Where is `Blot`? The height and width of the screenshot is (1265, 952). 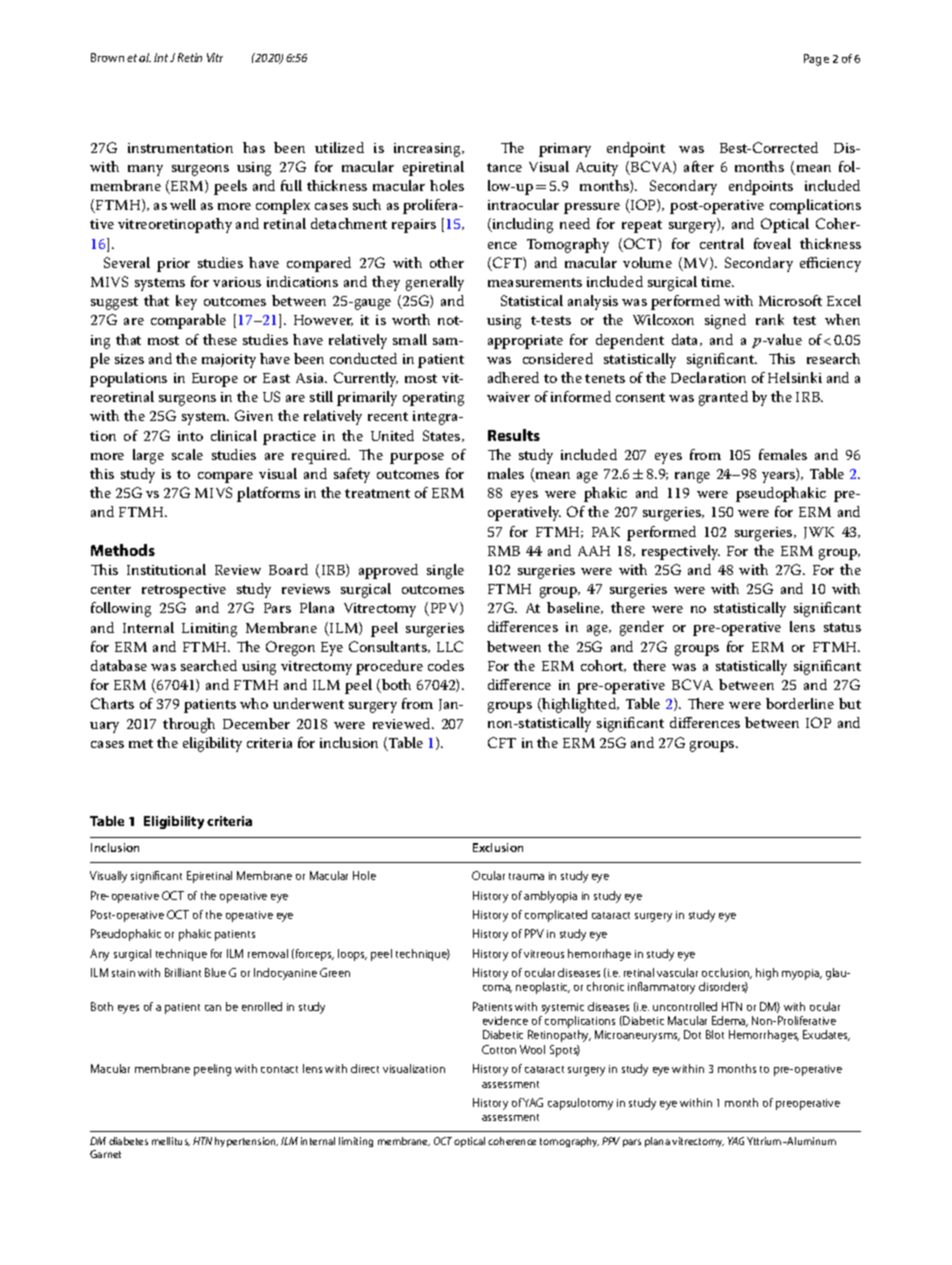
Blot is located at coordinates (715, 1034).
